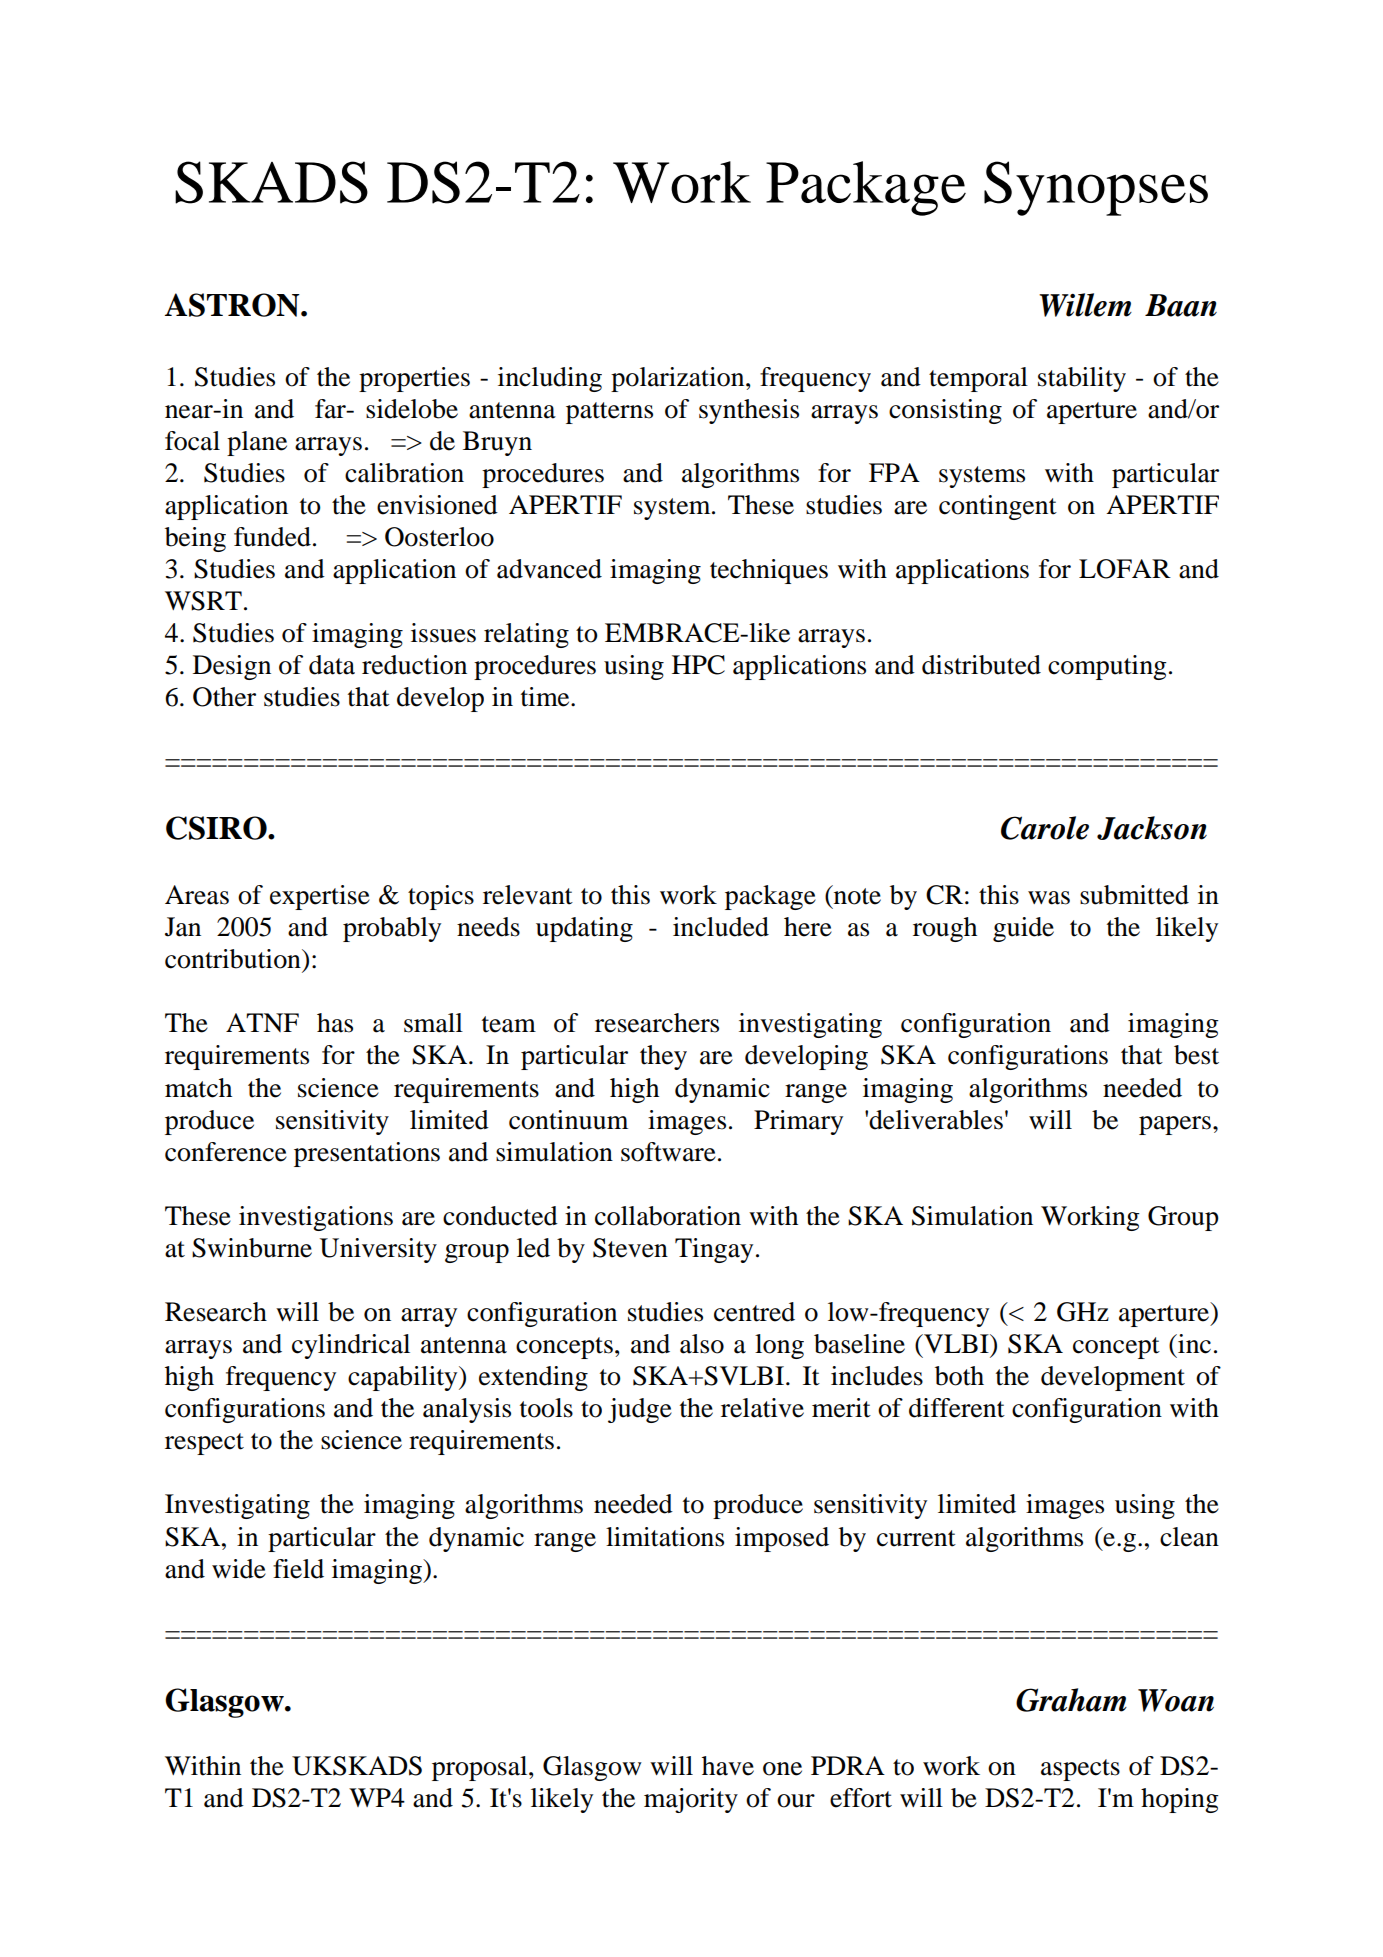 Image resolution: width=1383 pixels, height=1957 pixels. What do you see at coordinates (1082, 379) in the page?
I see `stability` at bounding box center [1082, 379].
